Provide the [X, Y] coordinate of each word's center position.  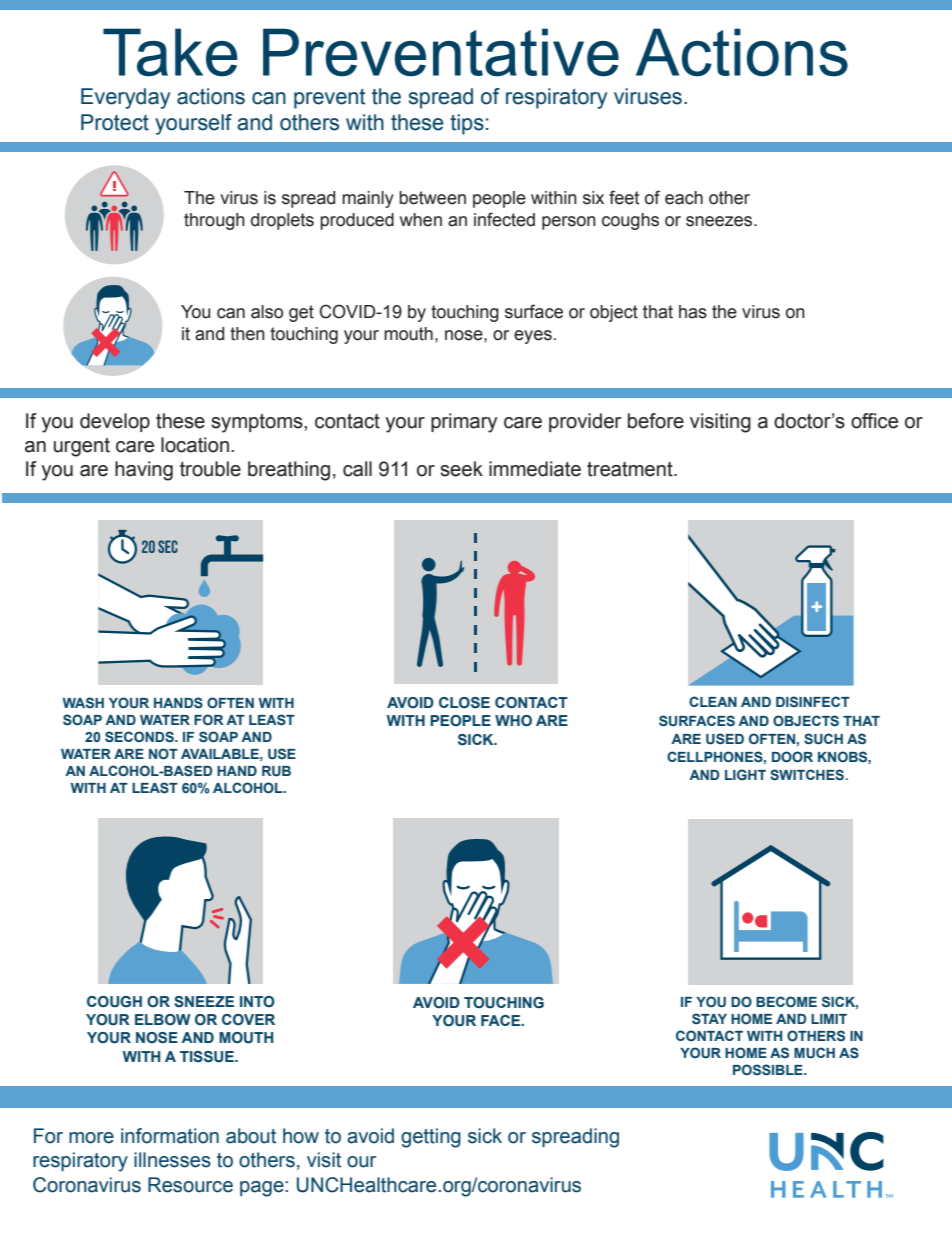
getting [431, 1138]
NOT [163, 753]
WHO [513, 720]
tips [467, 124]
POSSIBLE [769, 1069]
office [874, 421]
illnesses [172, 1160]
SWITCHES [807, 774]
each [684, 198]
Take [170, 52]
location [195, 445]
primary [464, 423]
